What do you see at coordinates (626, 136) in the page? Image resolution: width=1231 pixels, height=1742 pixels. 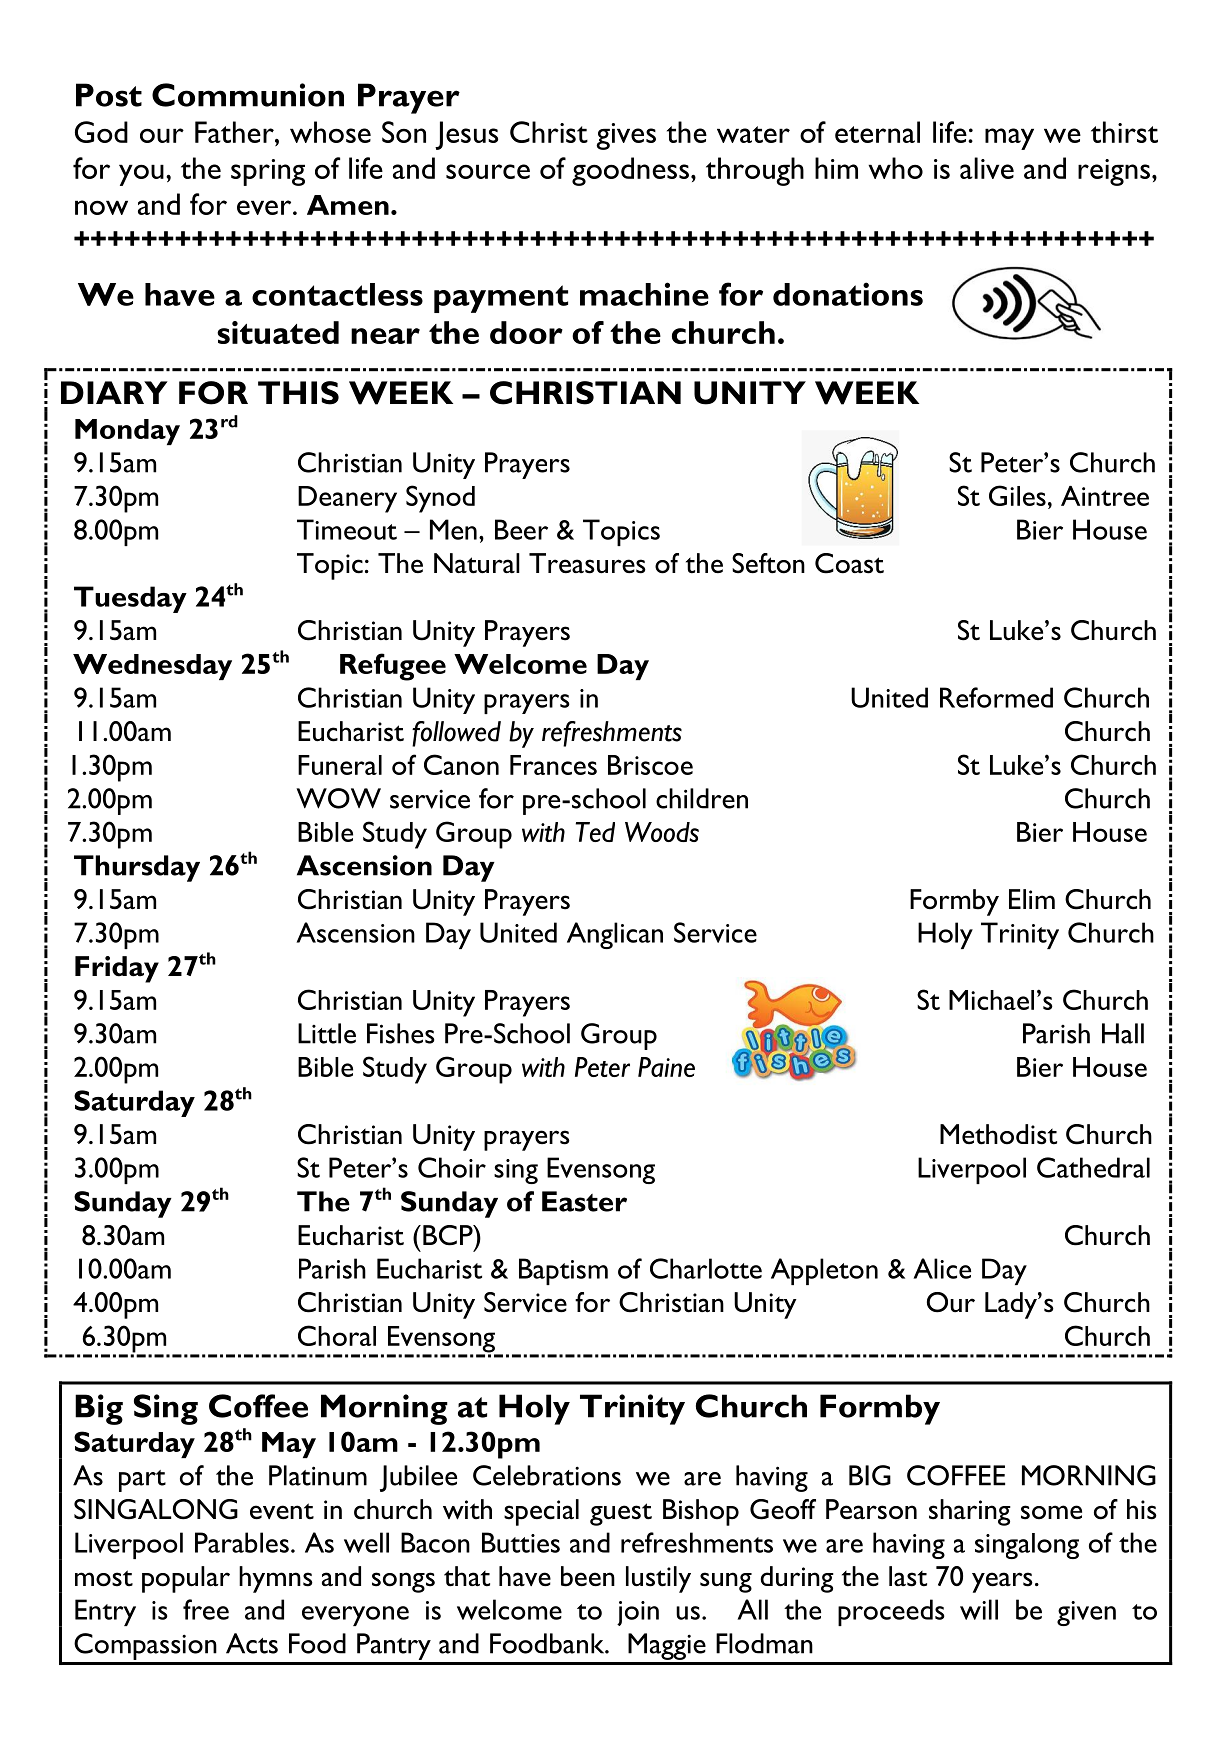 I see `gives` at bounding box center [626, 136].
